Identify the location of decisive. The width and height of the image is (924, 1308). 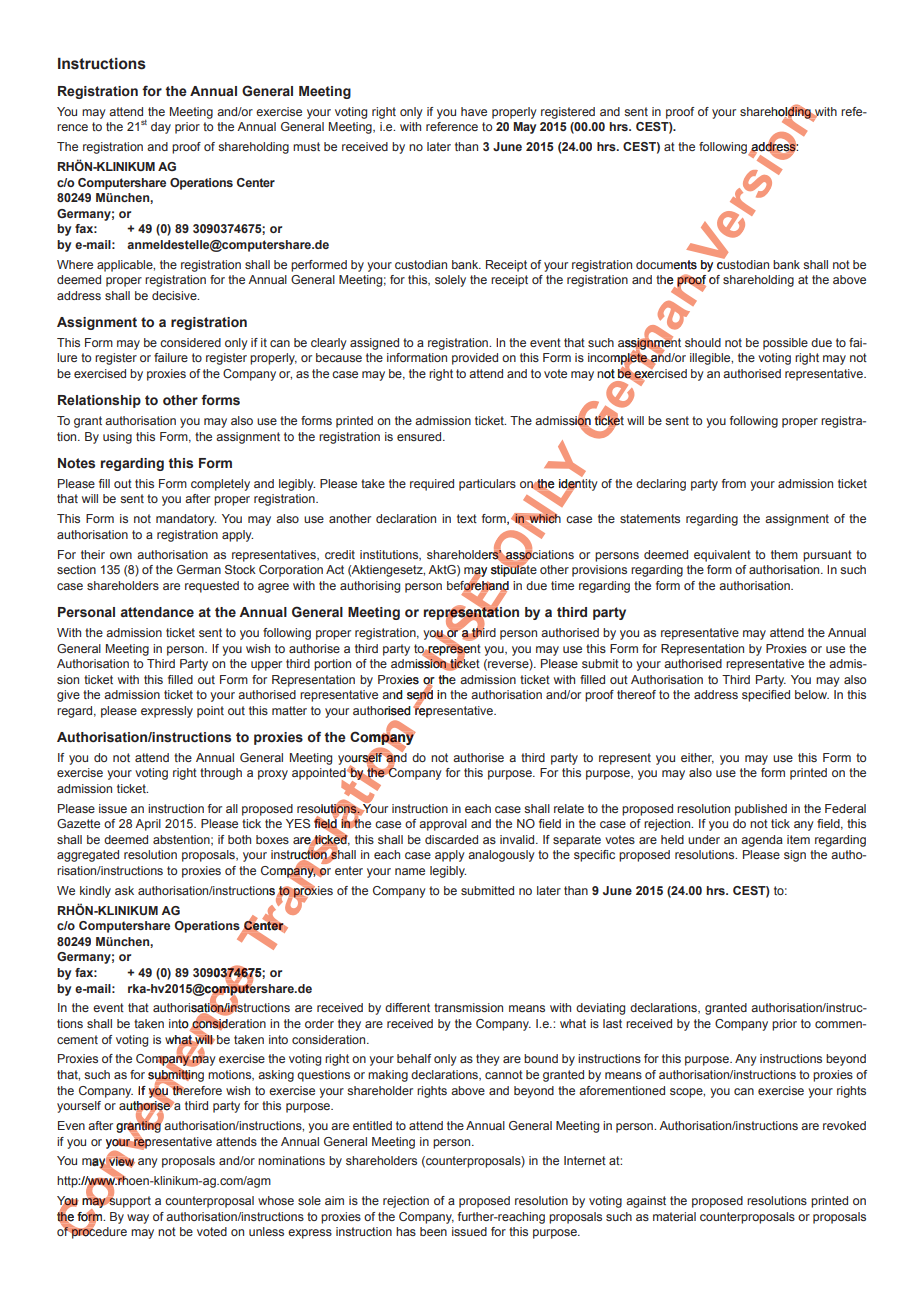
(175, 295).
